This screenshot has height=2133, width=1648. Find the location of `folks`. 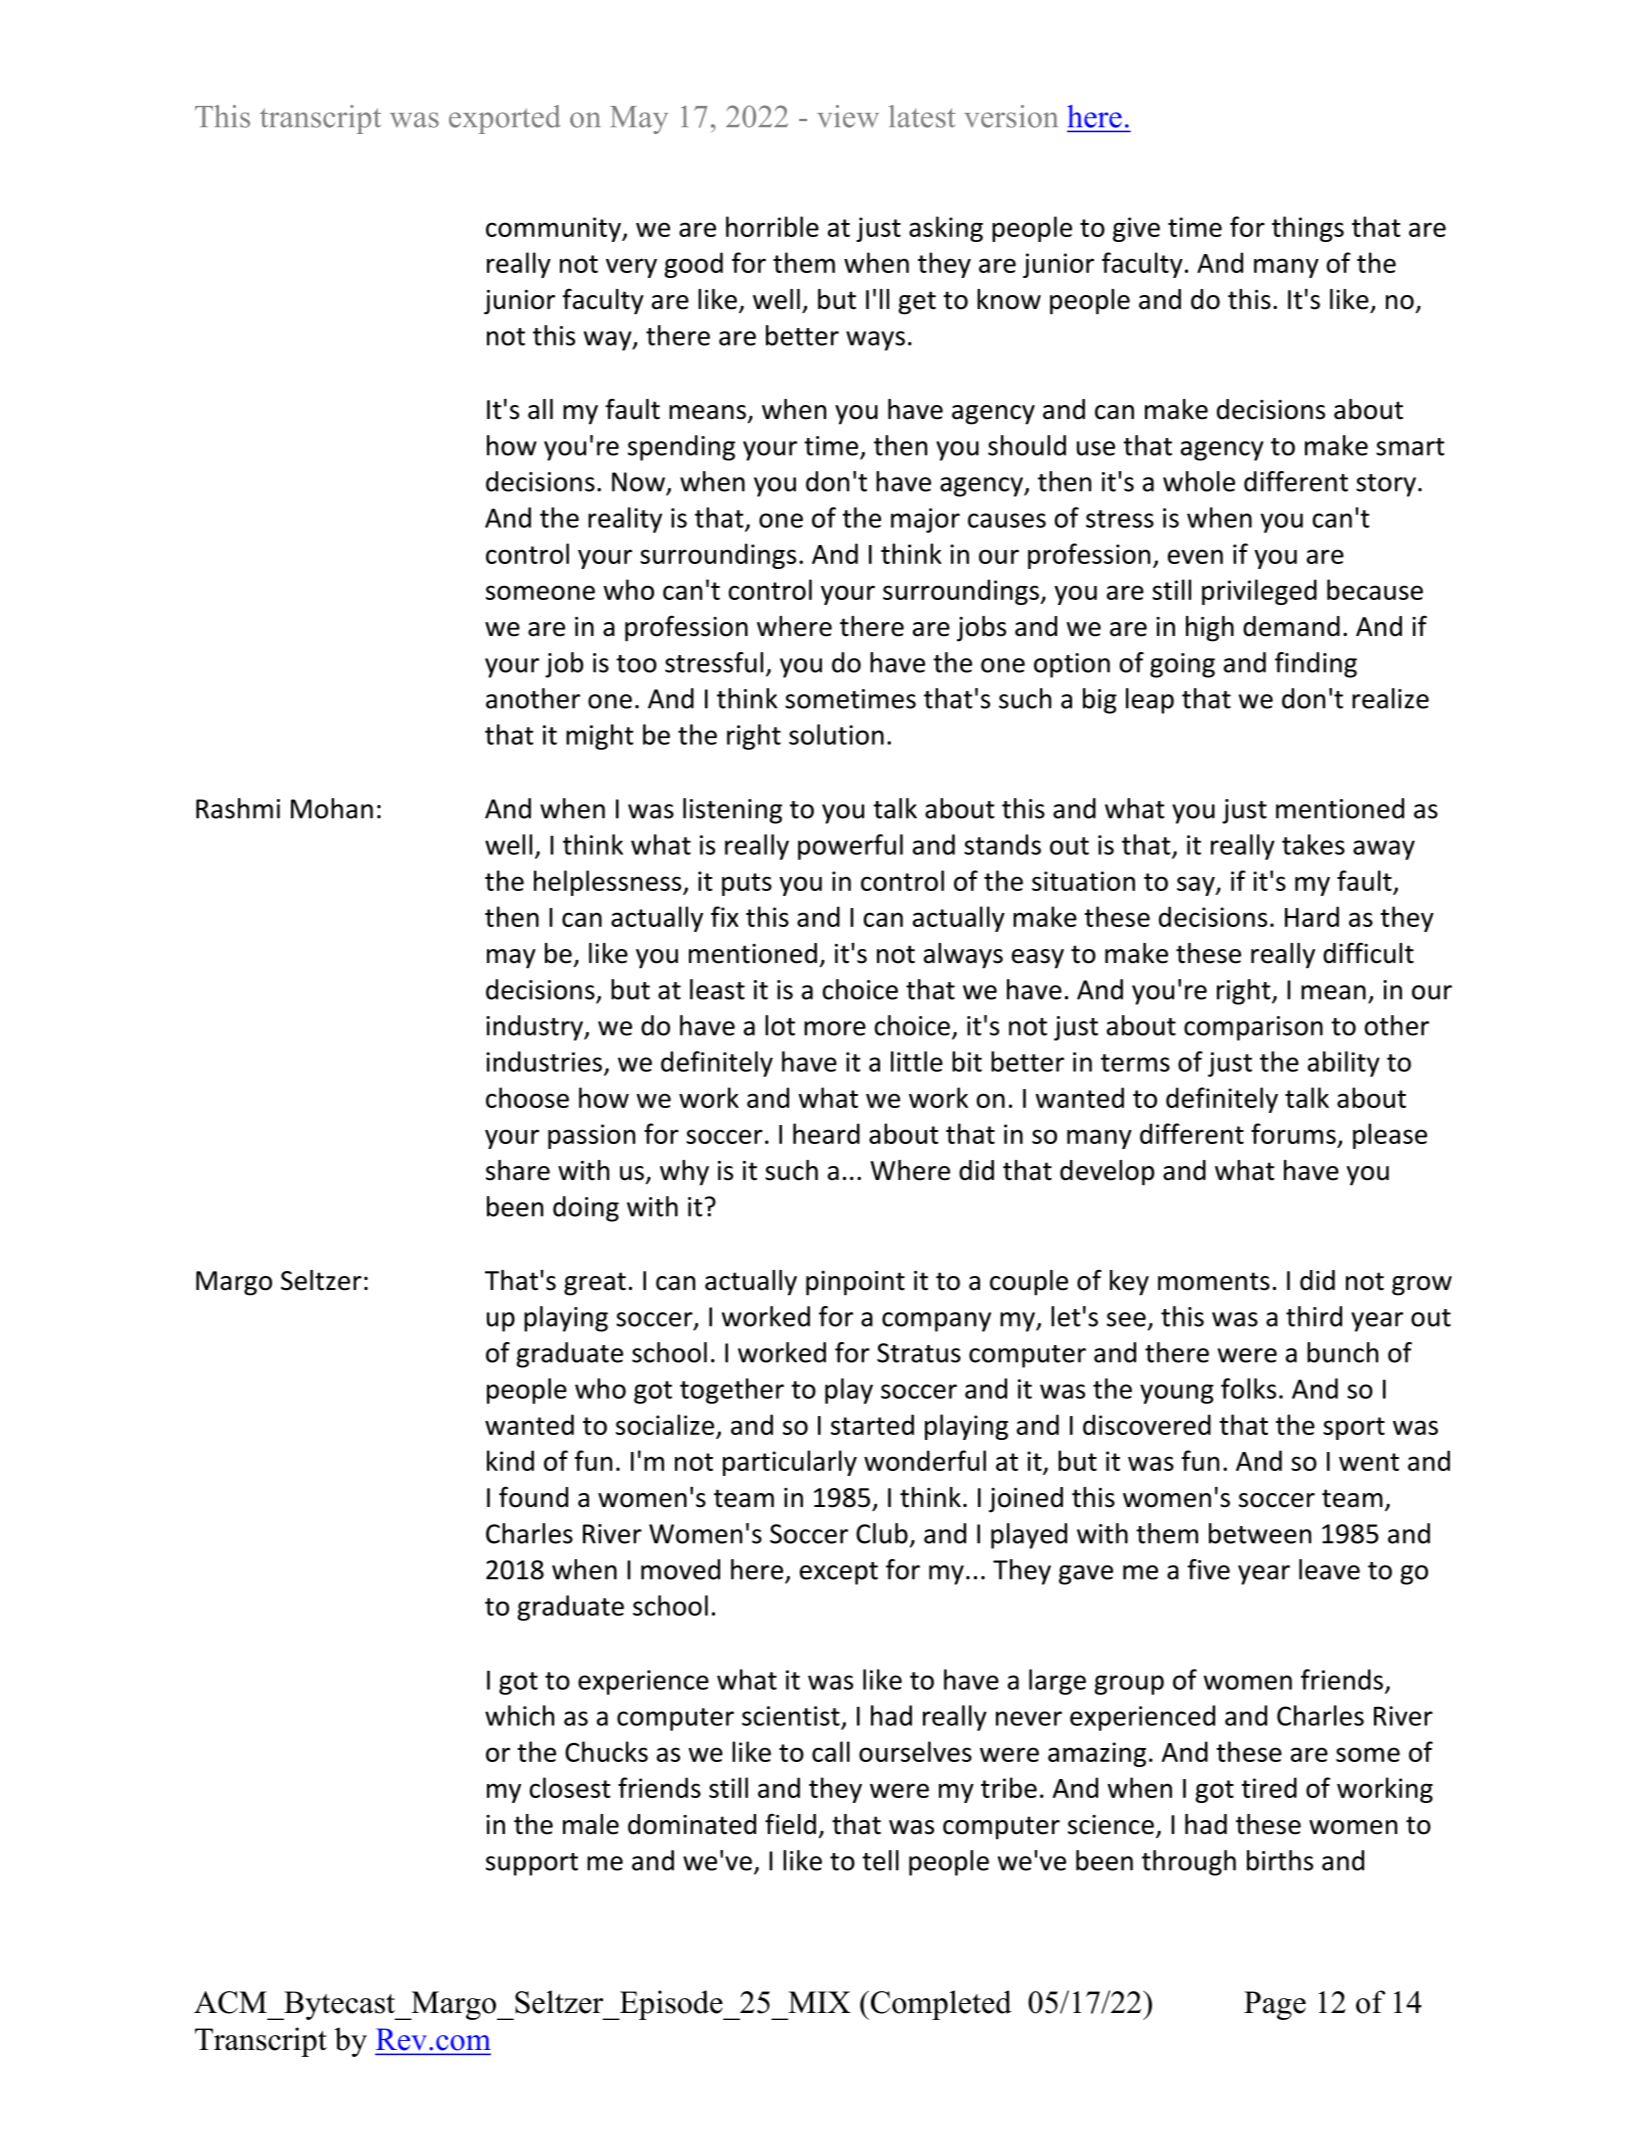

folks is located at coordinates (1248, 1388).
